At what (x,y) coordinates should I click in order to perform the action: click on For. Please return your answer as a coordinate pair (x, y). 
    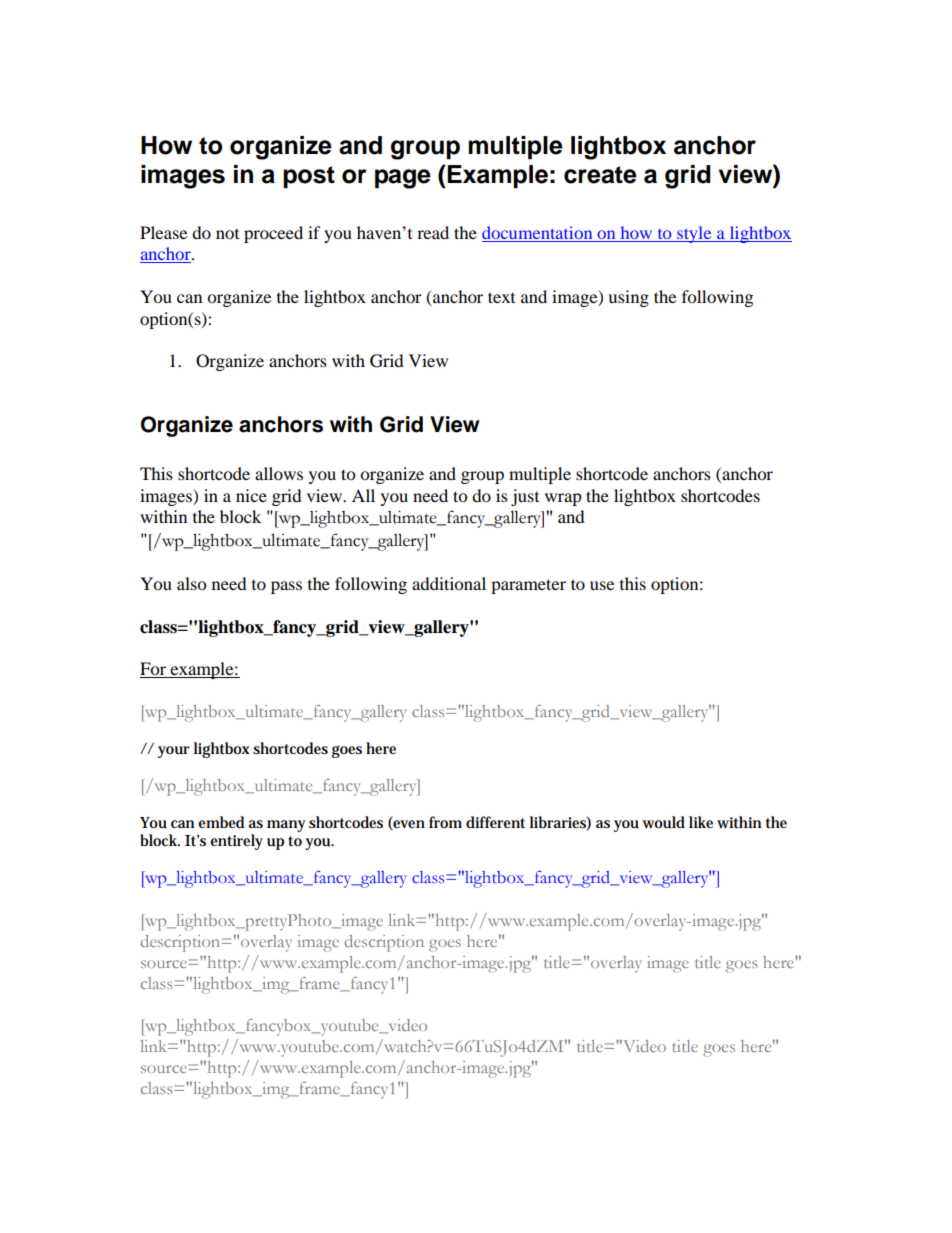
    Looking at the image, I should click on (154, 670).
